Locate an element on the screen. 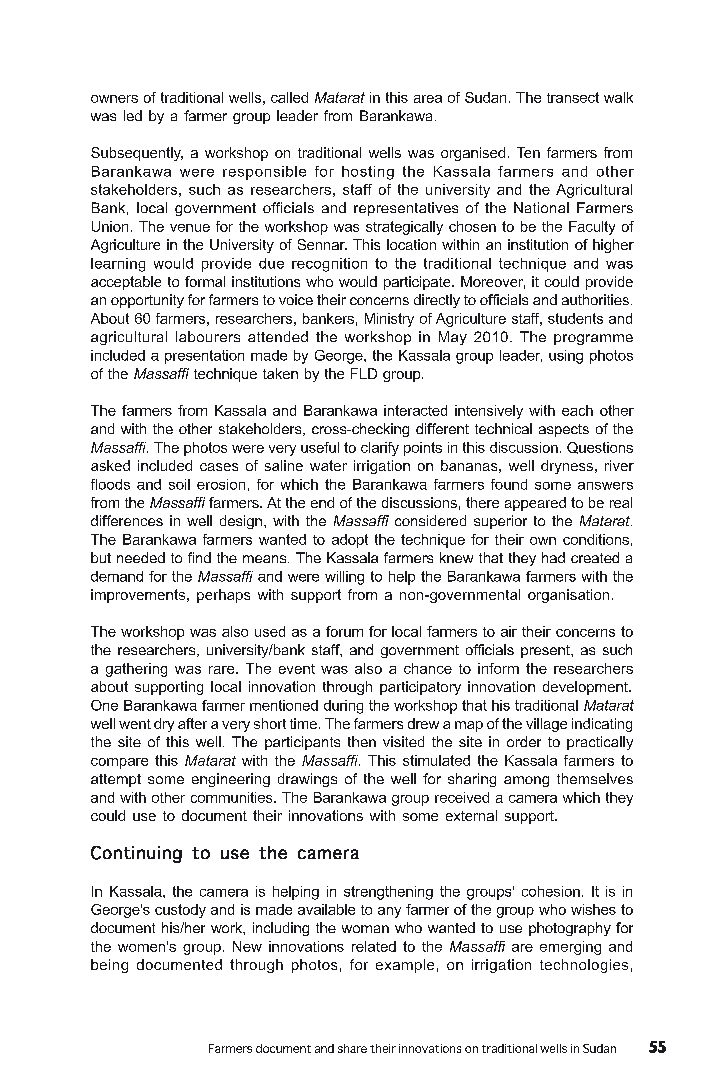  willing is located at coordinates (344, 578).
